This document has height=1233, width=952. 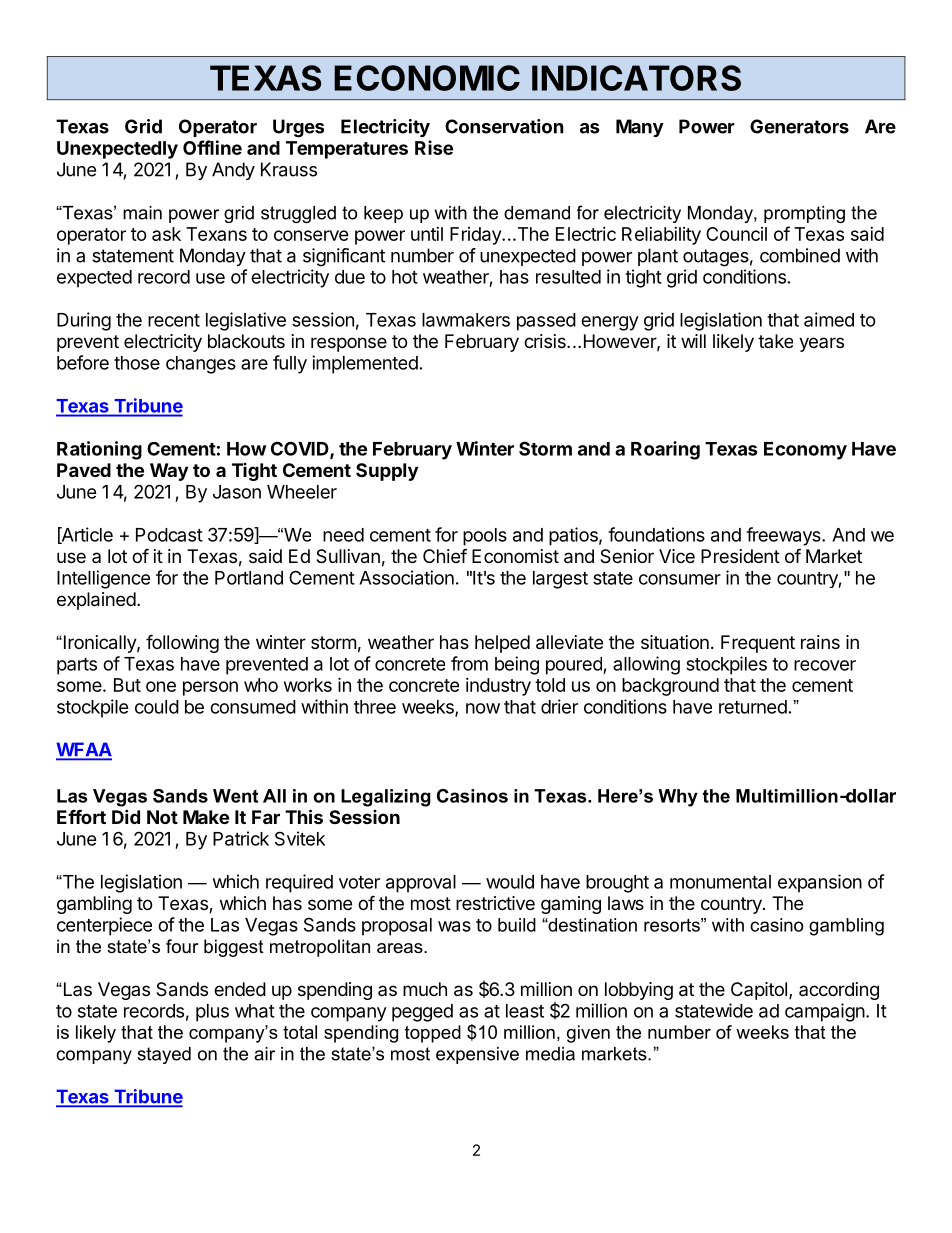 What do you see at coordinates (427, 78) in the document?
I see `ECONOMIC` at bounding box center [427, 78].
